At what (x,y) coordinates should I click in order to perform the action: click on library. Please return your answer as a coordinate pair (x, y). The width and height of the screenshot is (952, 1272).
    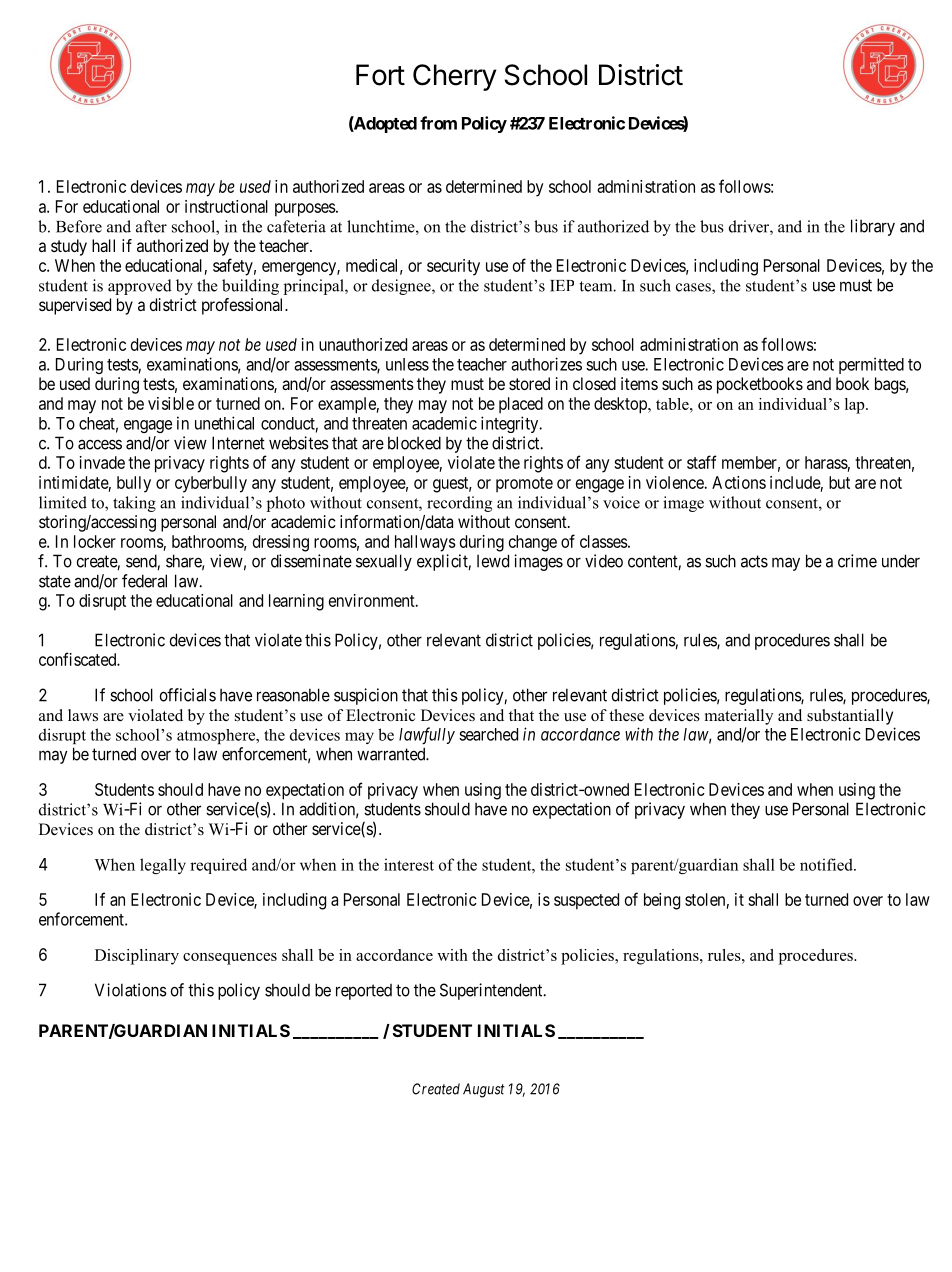
    Looking at the image, I should click on (873, 227).
